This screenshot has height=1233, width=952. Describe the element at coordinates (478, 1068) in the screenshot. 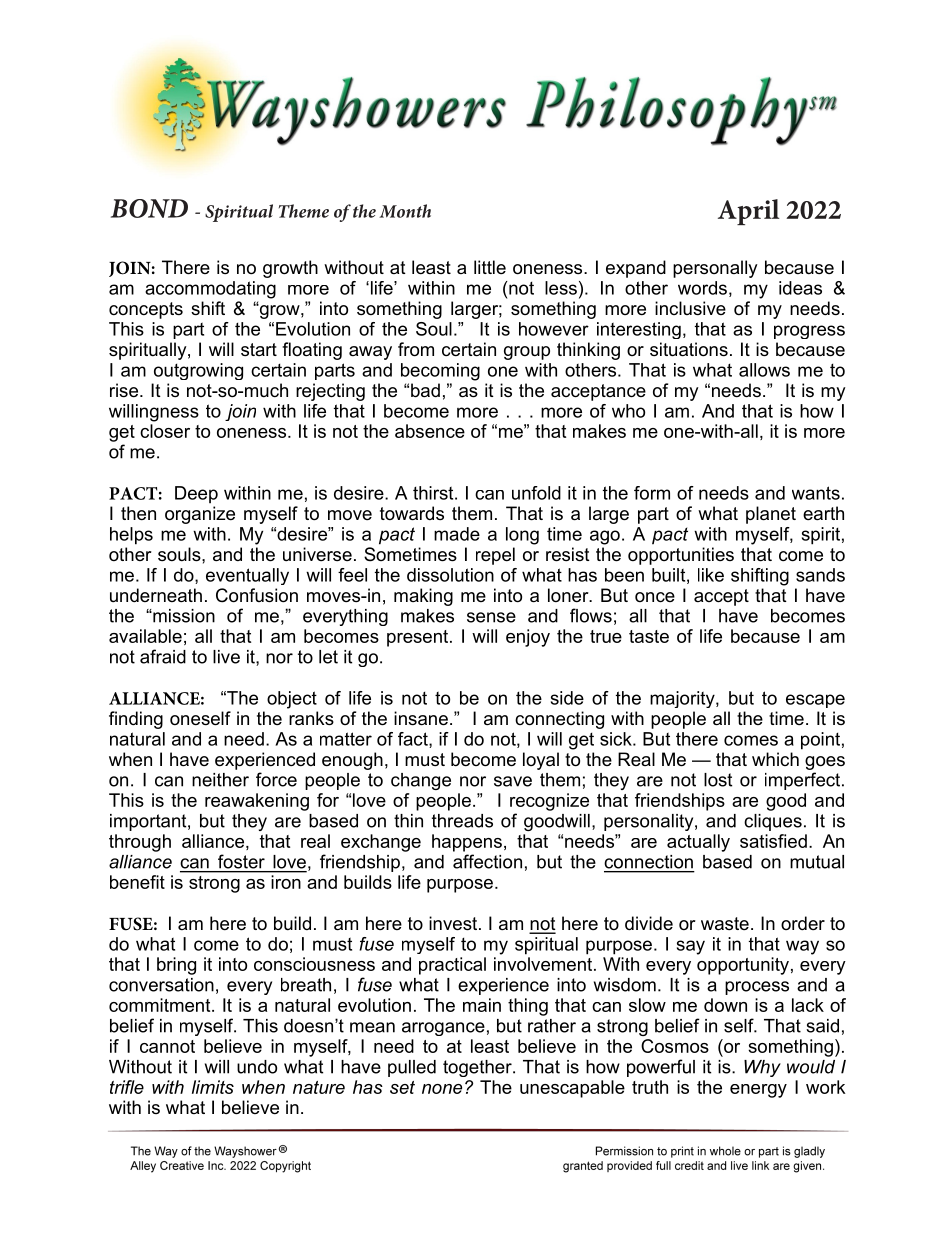

I see `together` at that location.
